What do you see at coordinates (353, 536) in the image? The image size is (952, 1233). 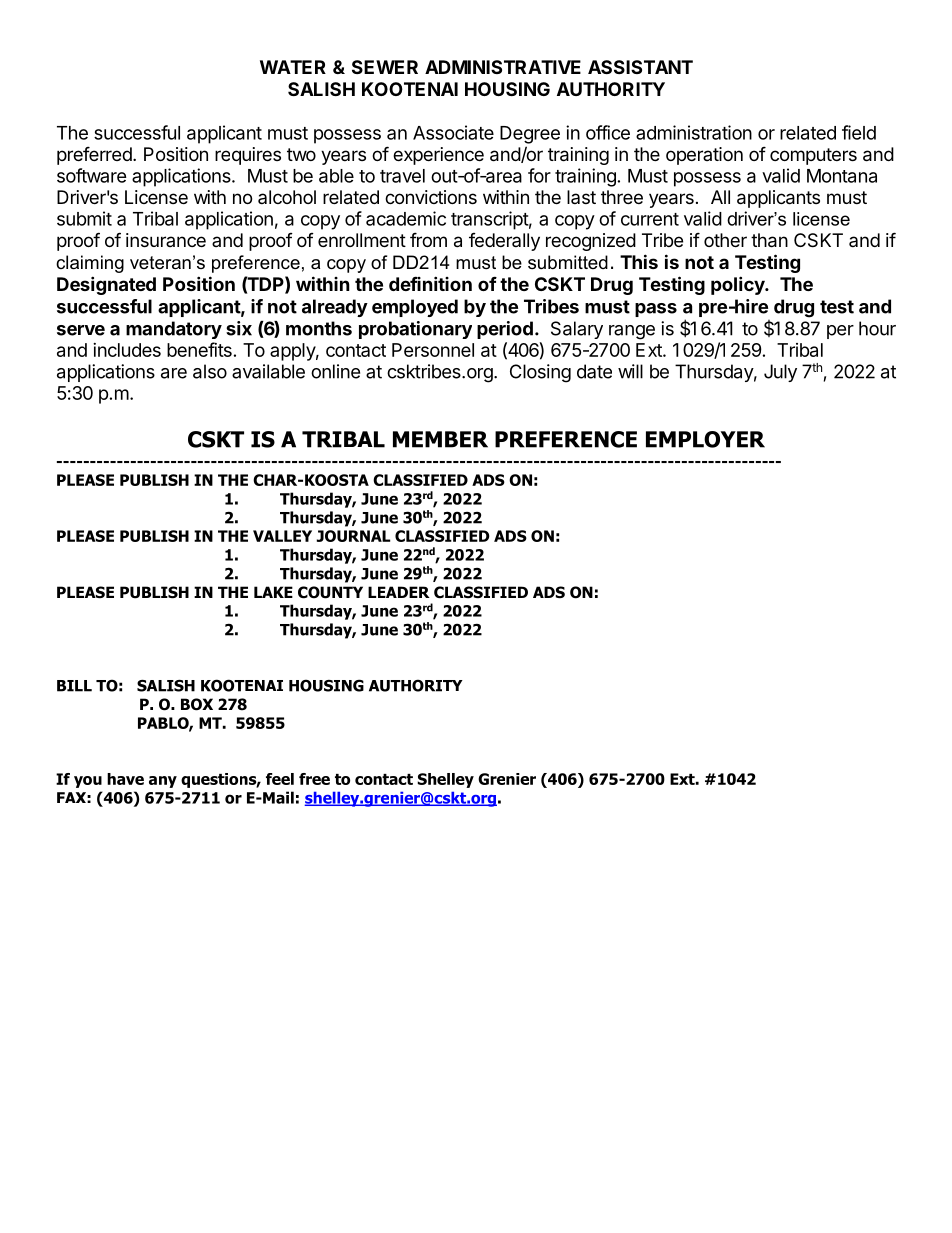 I see `JOURNAL` at bounding box center [353, 536].
